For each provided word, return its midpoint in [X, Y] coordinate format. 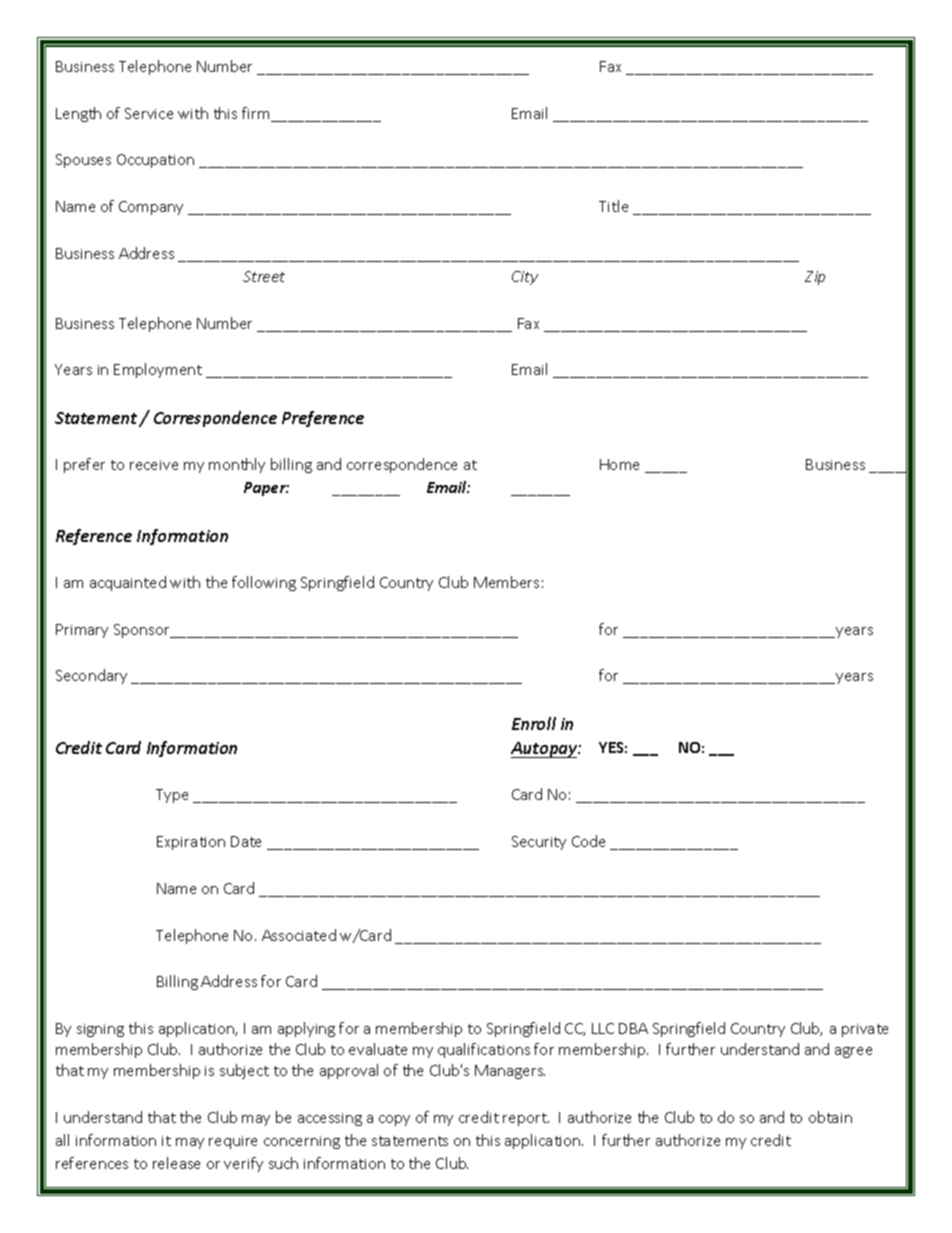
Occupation [155, 161]
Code [588, 841]
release [176, 1163]
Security [539, 843]
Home [619, 464]
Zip [815, 278]
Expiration [191, 843]
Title [613, 206]
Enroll [534, 723]
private [865, 1030]
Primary [82, 631]
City [525, 278]
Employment [158, 370]
